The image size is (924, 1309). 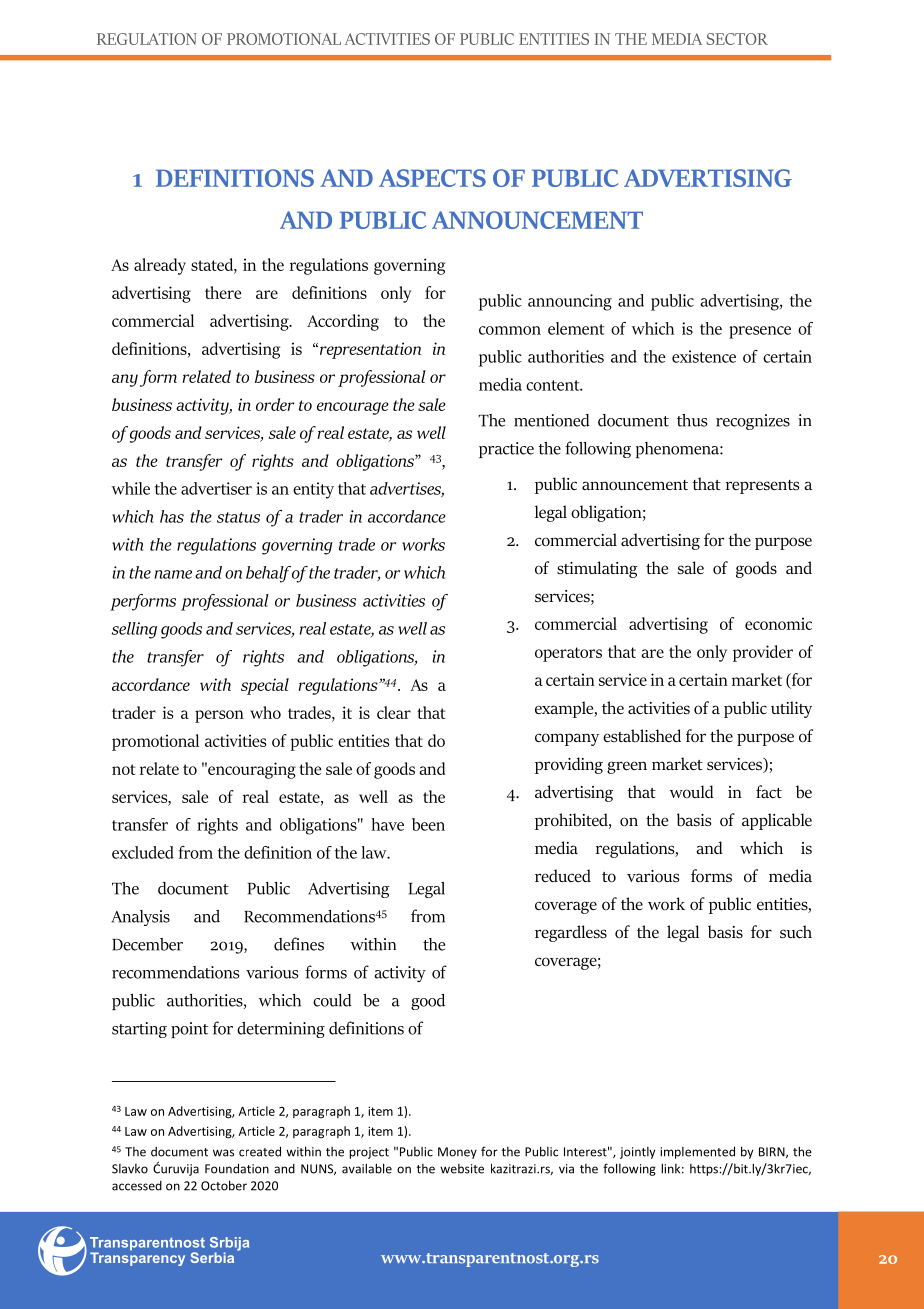 What do you see at coordinates (123, 769) in the screenshot?
I see `not` at bounding box center [123, 769].
